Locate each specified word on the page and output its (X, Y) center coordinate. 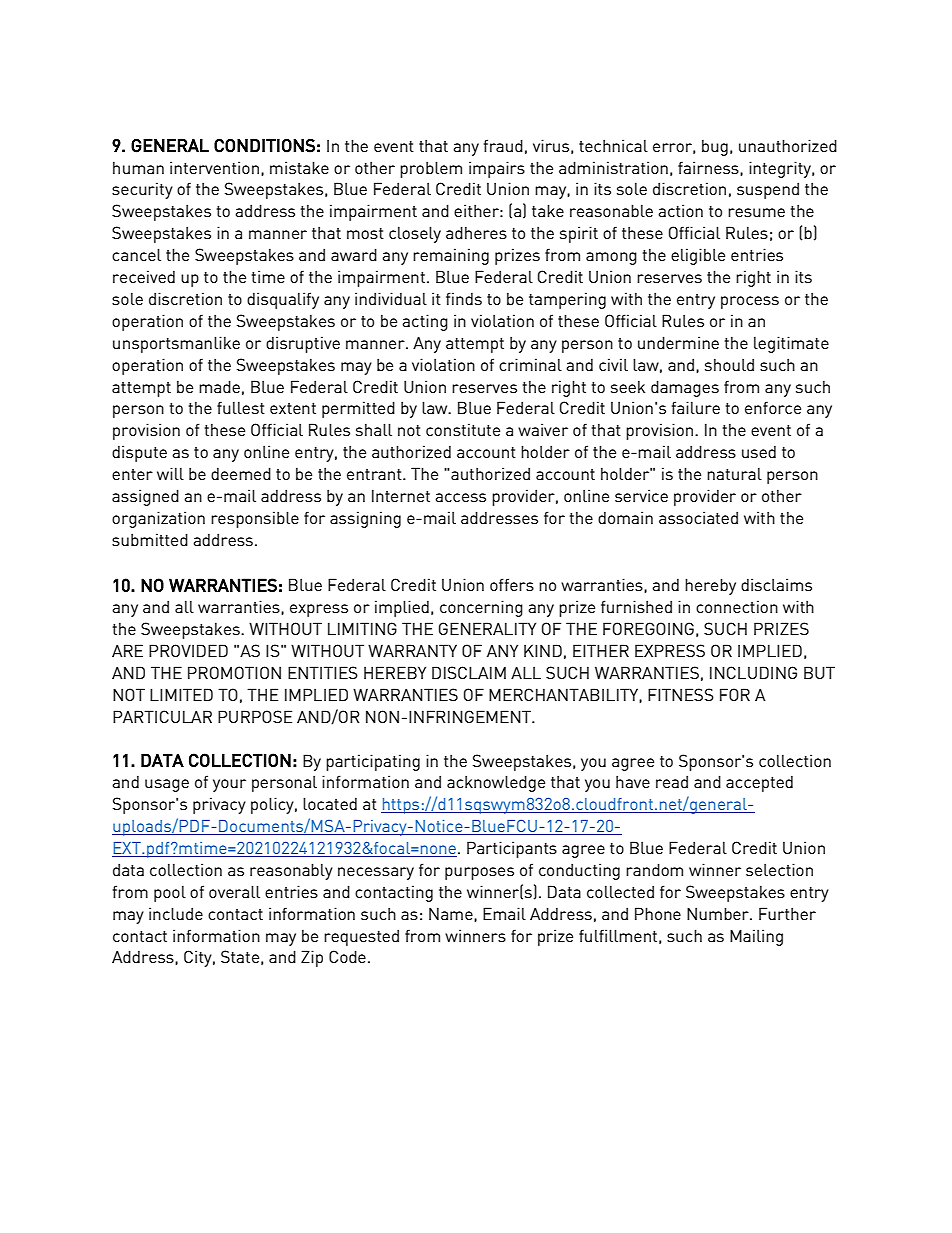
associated (698, 517)
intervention (214, 167)
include (176, 913)
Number (719, 913)
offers (512, 584)
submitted (150, 539)
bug (715, 147)
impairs (497, 169)
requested (361, 937)
